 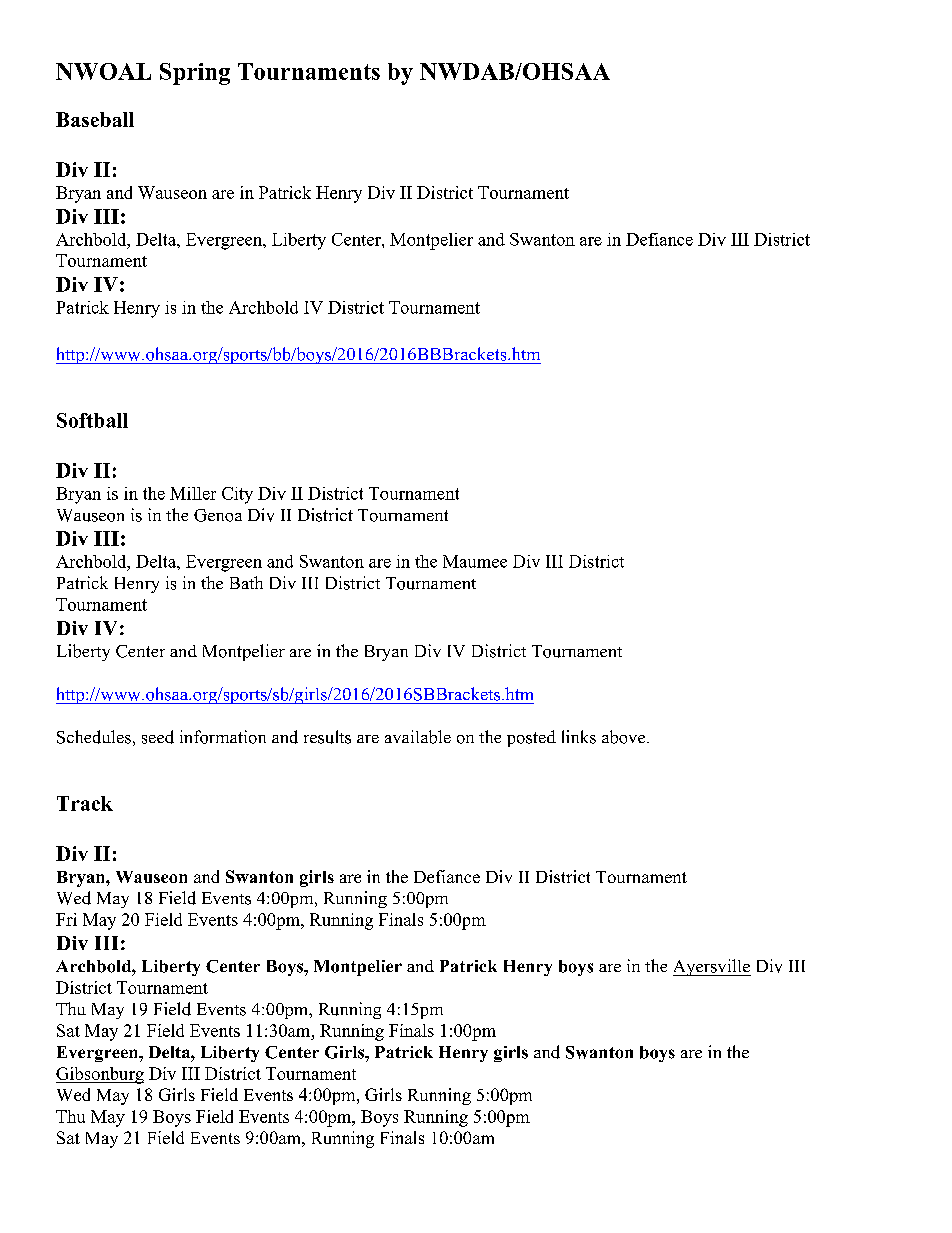 What do you see at coordinates (195, 74) in the screenshot?
I see `Spring` at bounding box center [195, 74].
